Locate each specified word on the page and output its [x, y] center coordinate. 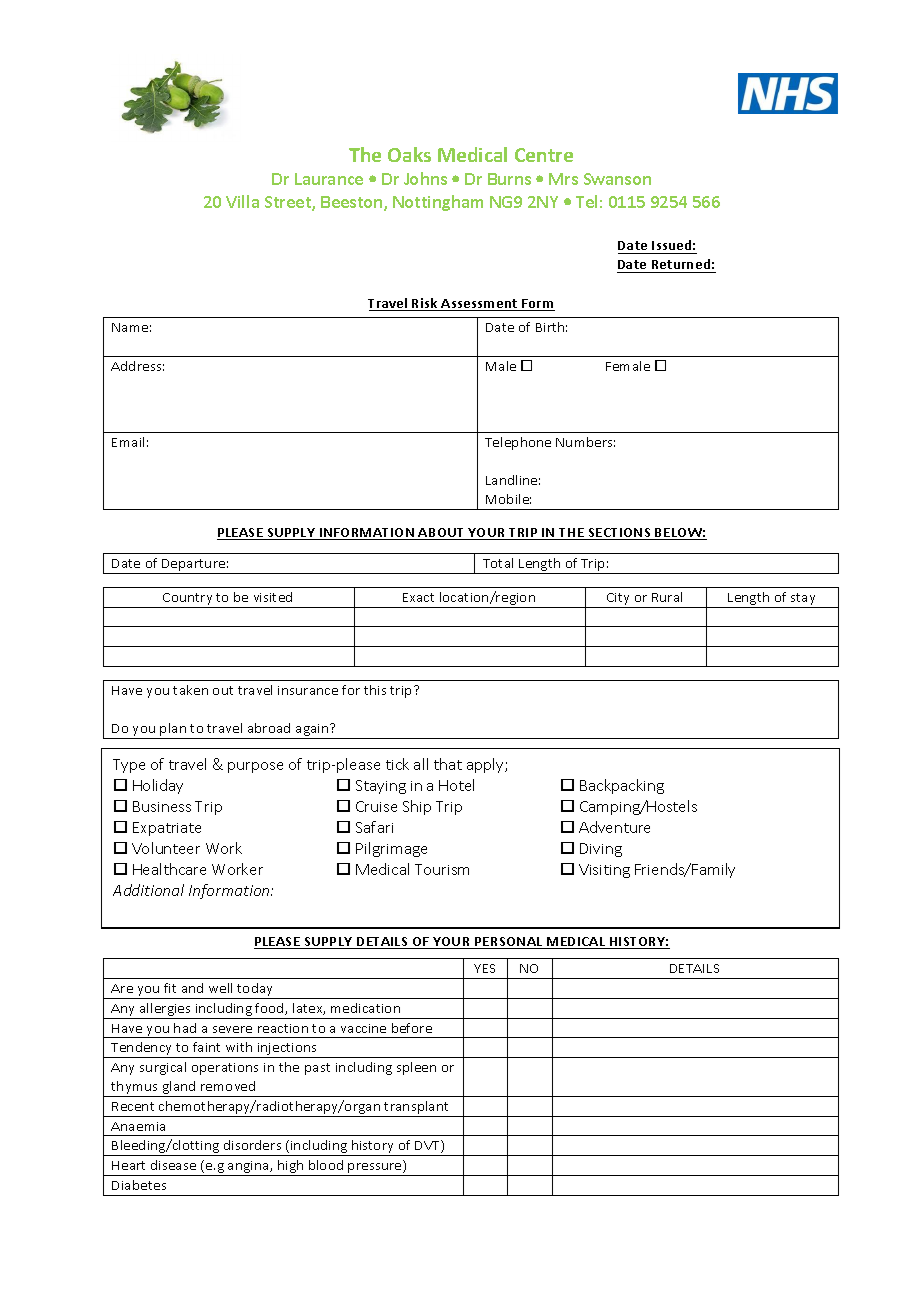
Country [188, 600]
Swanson [617, 179]
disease [173, 1165]
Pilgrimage [391, 849]
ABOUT [442, 534]
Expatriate [167, 829]
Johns [425, 178]
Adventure [614, 827]
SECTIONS [620, 534]
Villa [242, 201]
